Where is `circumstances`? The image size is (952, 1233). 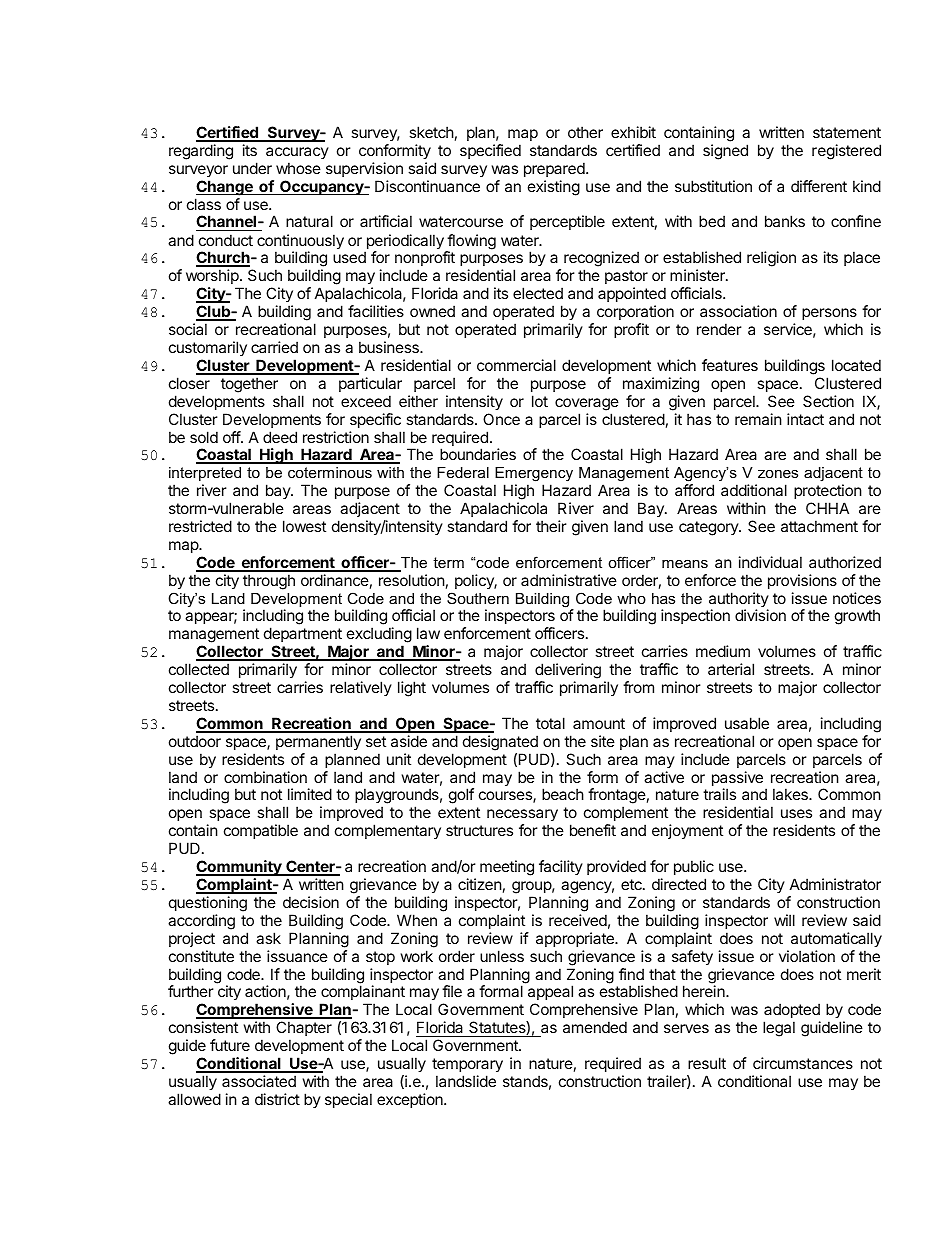
circumstances is located at coordinates (803, 1063).
